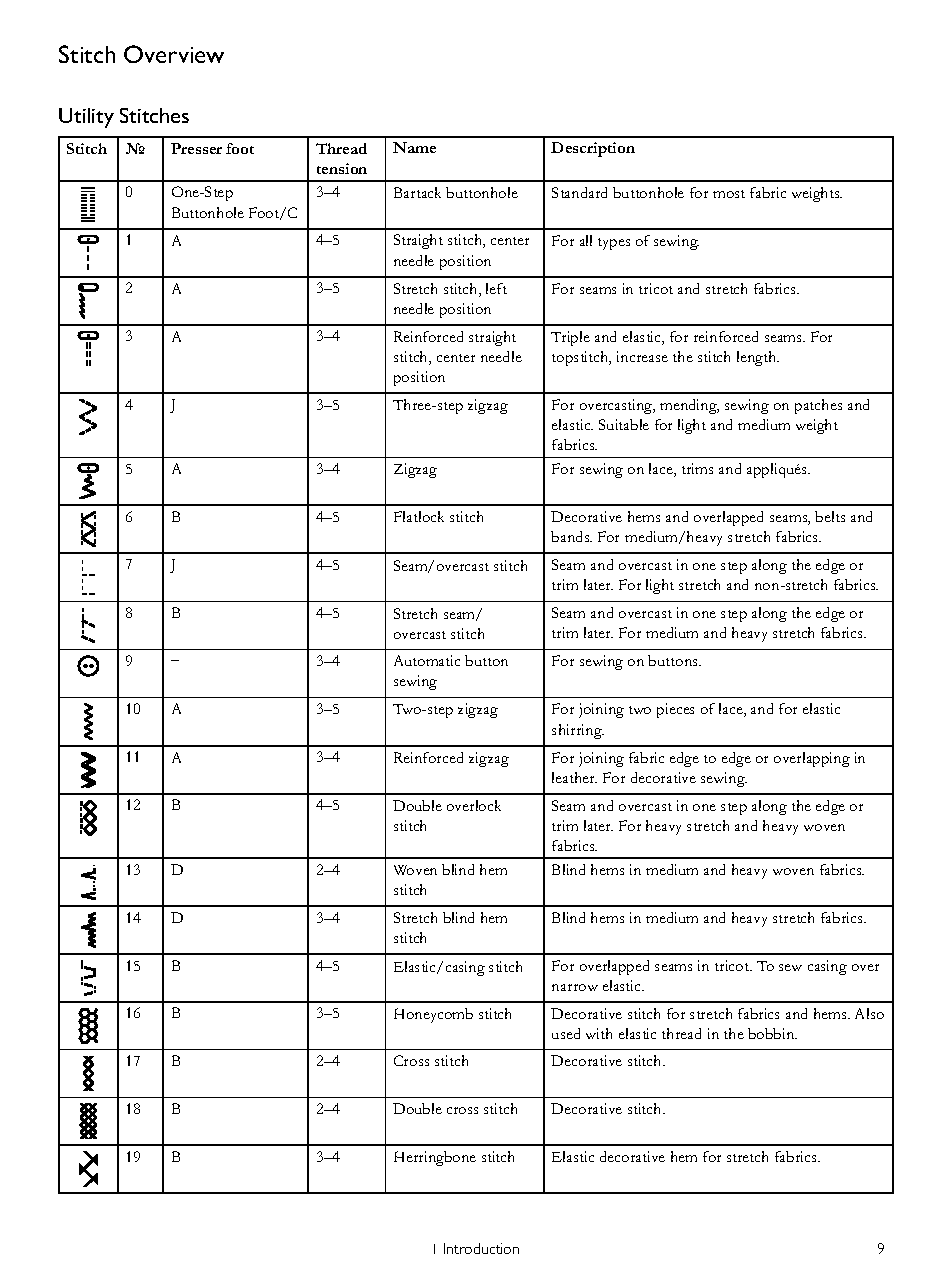  What do you see at coordinates (427, 660) in the image?
I see `Automatic` at bounding box center [427, 660].
